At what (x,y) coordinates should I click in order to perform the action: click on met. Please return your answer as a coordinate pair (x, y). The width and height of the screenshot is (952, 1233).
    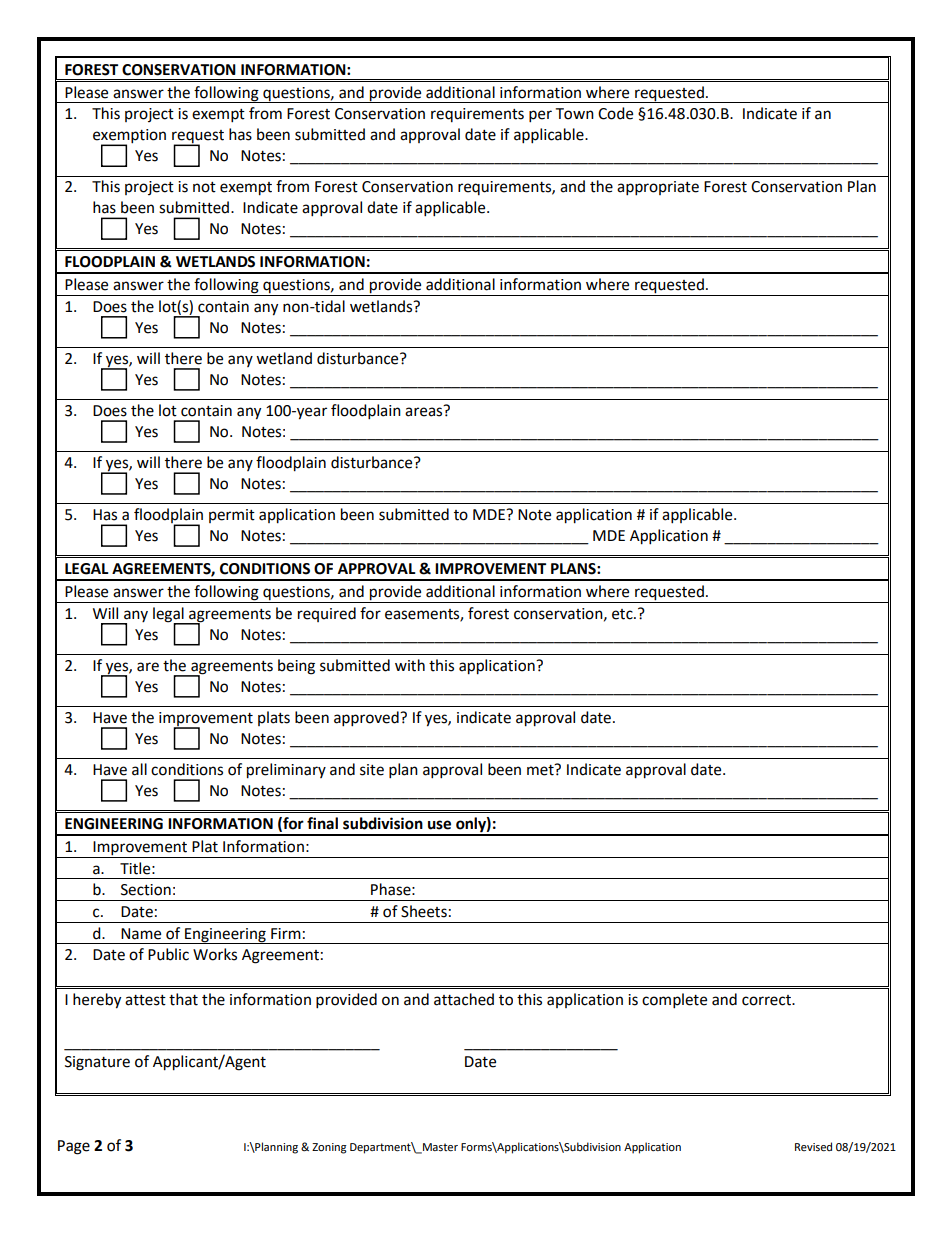
    Looking at the image, I should click on (541, 770).
